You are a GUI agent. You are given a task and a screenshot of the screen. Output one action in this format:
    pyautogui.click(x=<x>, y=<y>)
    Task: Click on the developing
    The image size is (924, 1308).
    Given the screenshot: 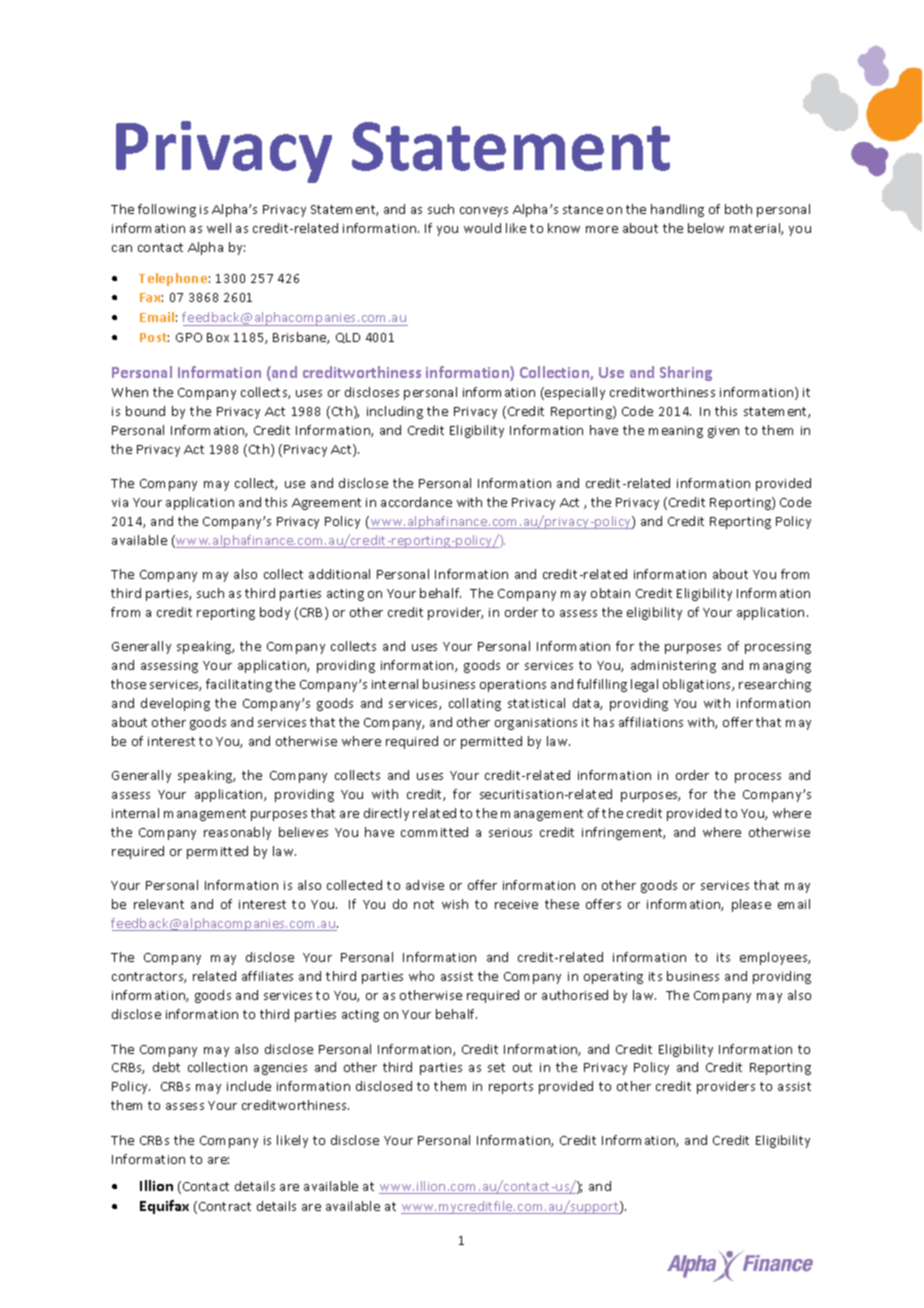 What is the action you would take?
    pyautogui.click(x=175, y=704)
